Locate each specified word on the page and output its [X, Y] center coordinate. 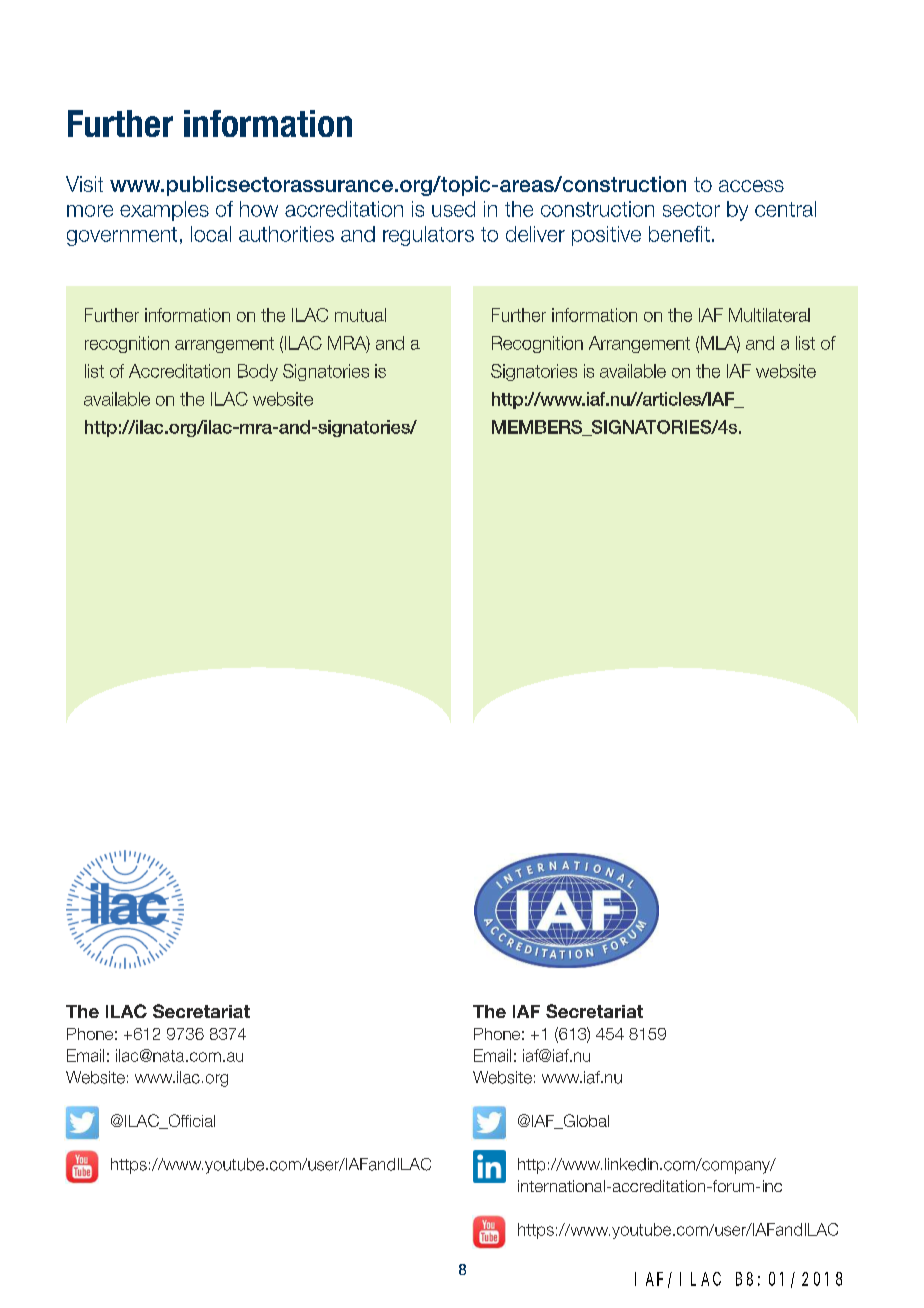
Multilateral [769, 315]
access [751, 186]
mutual [360, 315]
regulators [428, 236]
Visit [84, 184]
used [453, 209]
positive [606, 236]
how [259, 209]
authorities [286, 234]
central [785, 209]
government [122, 236]
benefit [679, 234]
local [211, 234]
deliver [535, 234]
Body [258, 372]
